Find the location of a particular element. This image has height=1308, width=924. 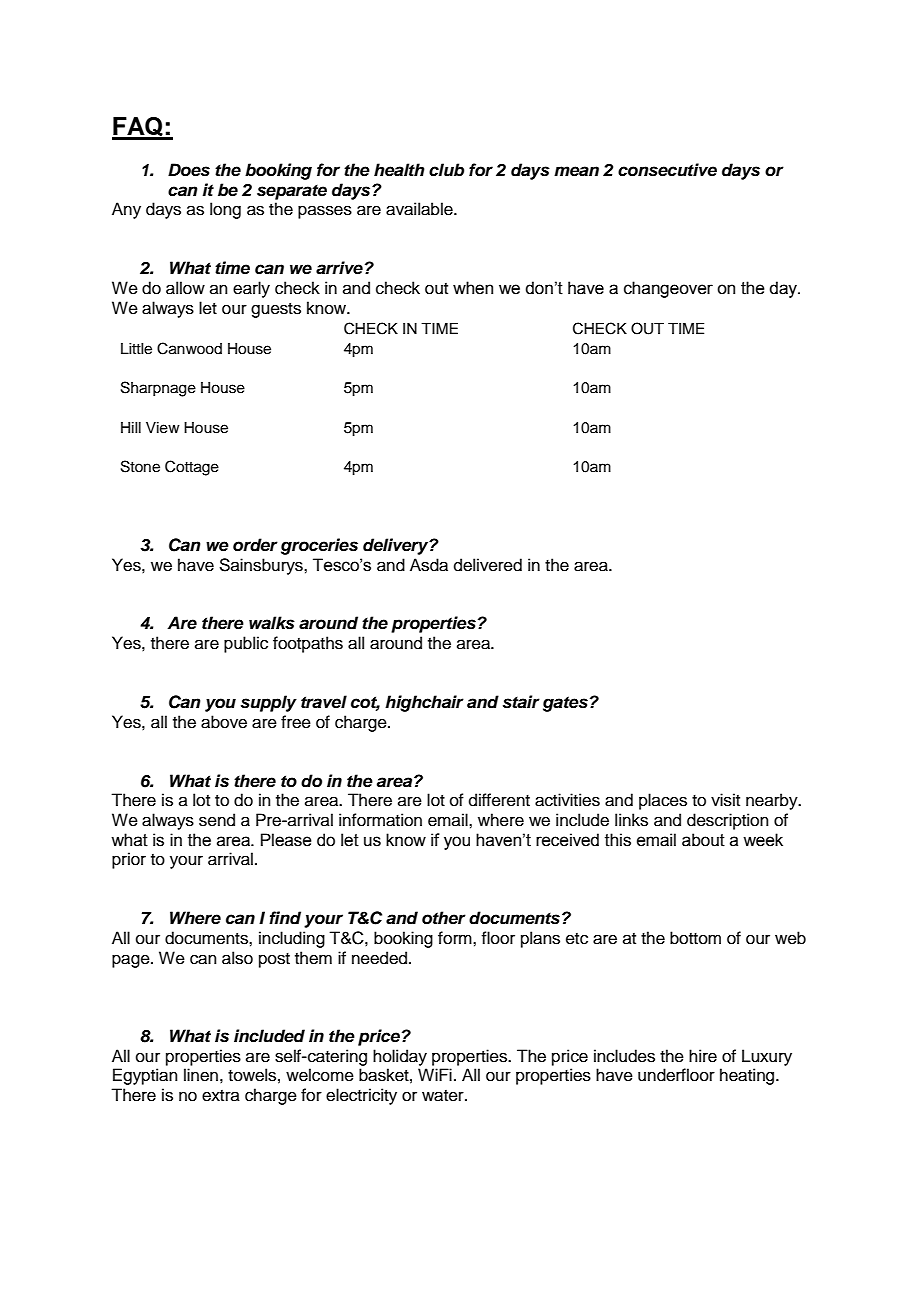

club is located at coordinates (446, 170).
